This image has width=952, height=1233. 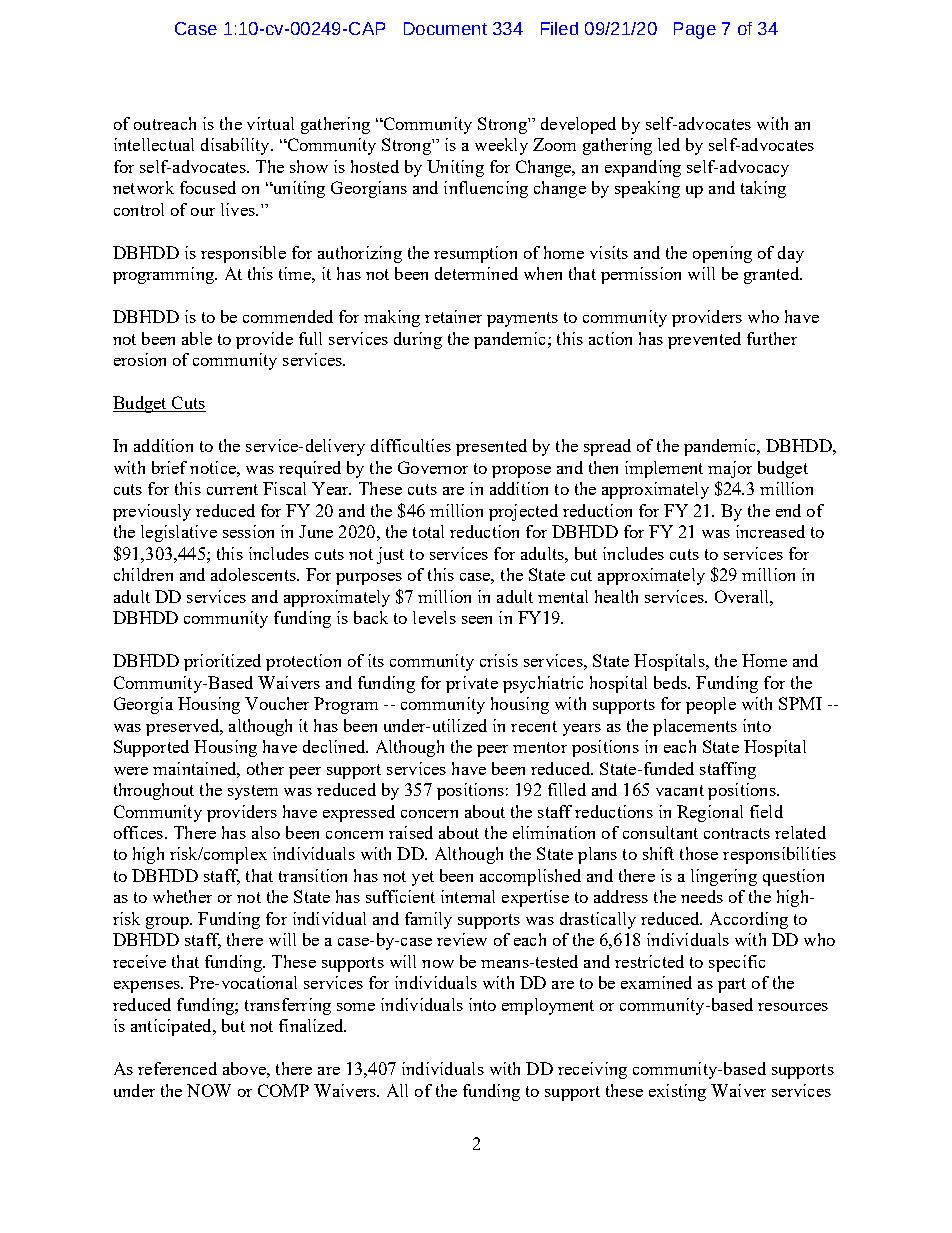 I want to click on increased, so click(x=770, y=531).
